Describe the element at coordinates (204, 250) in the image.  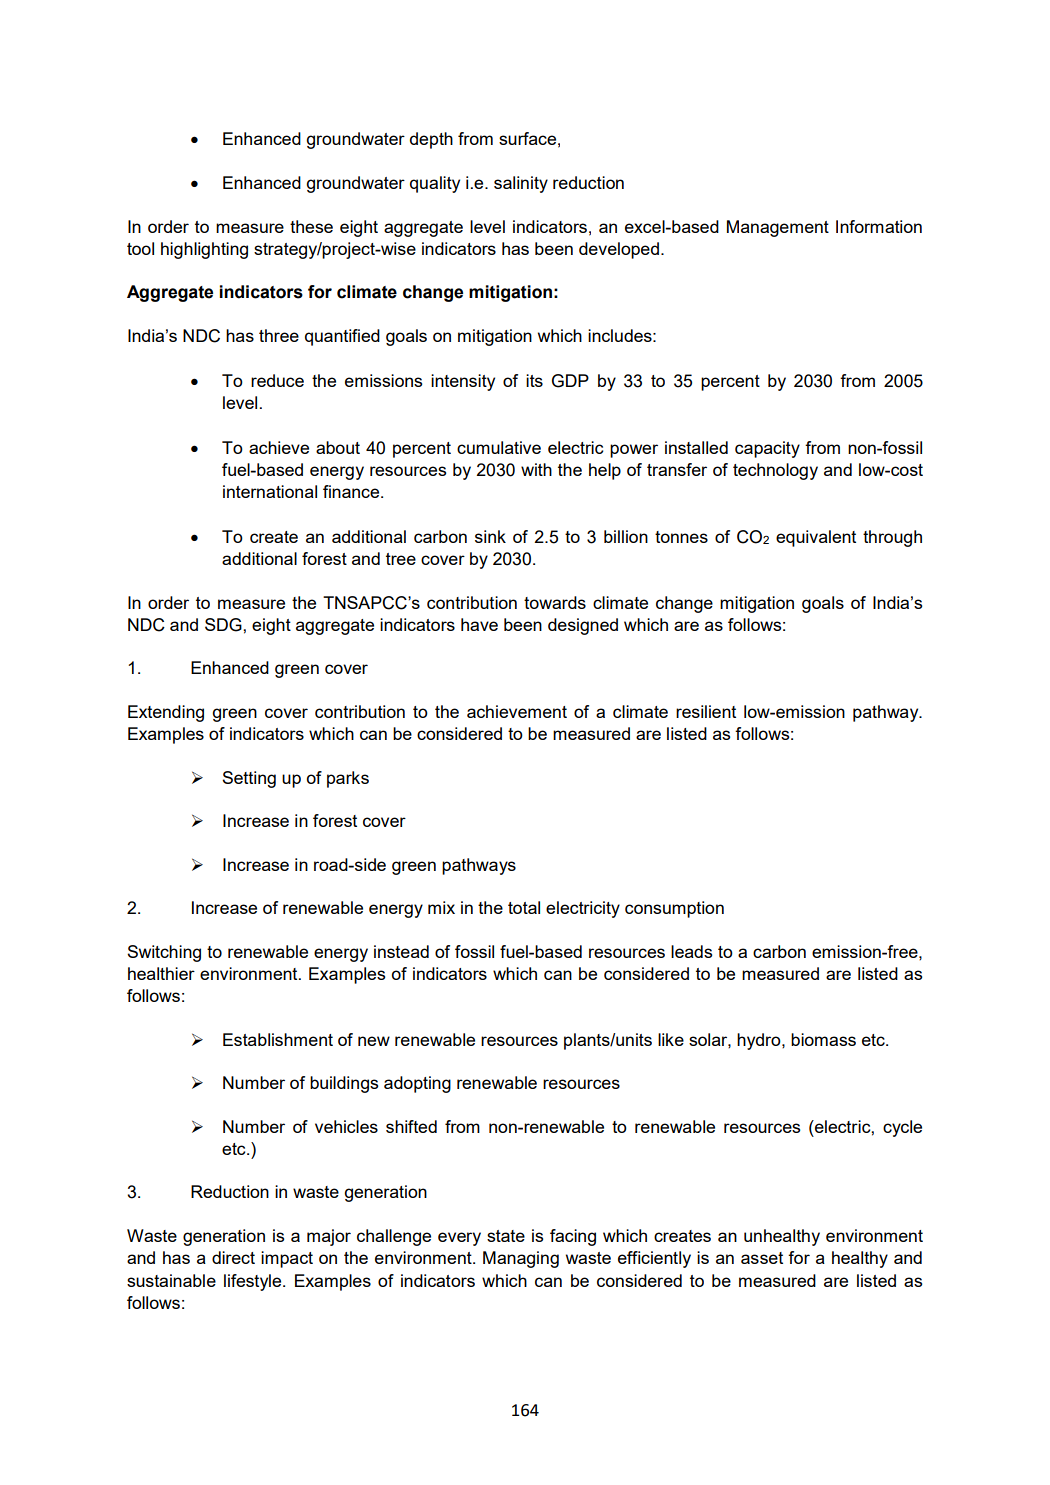
I see `highlighting` at that location.
